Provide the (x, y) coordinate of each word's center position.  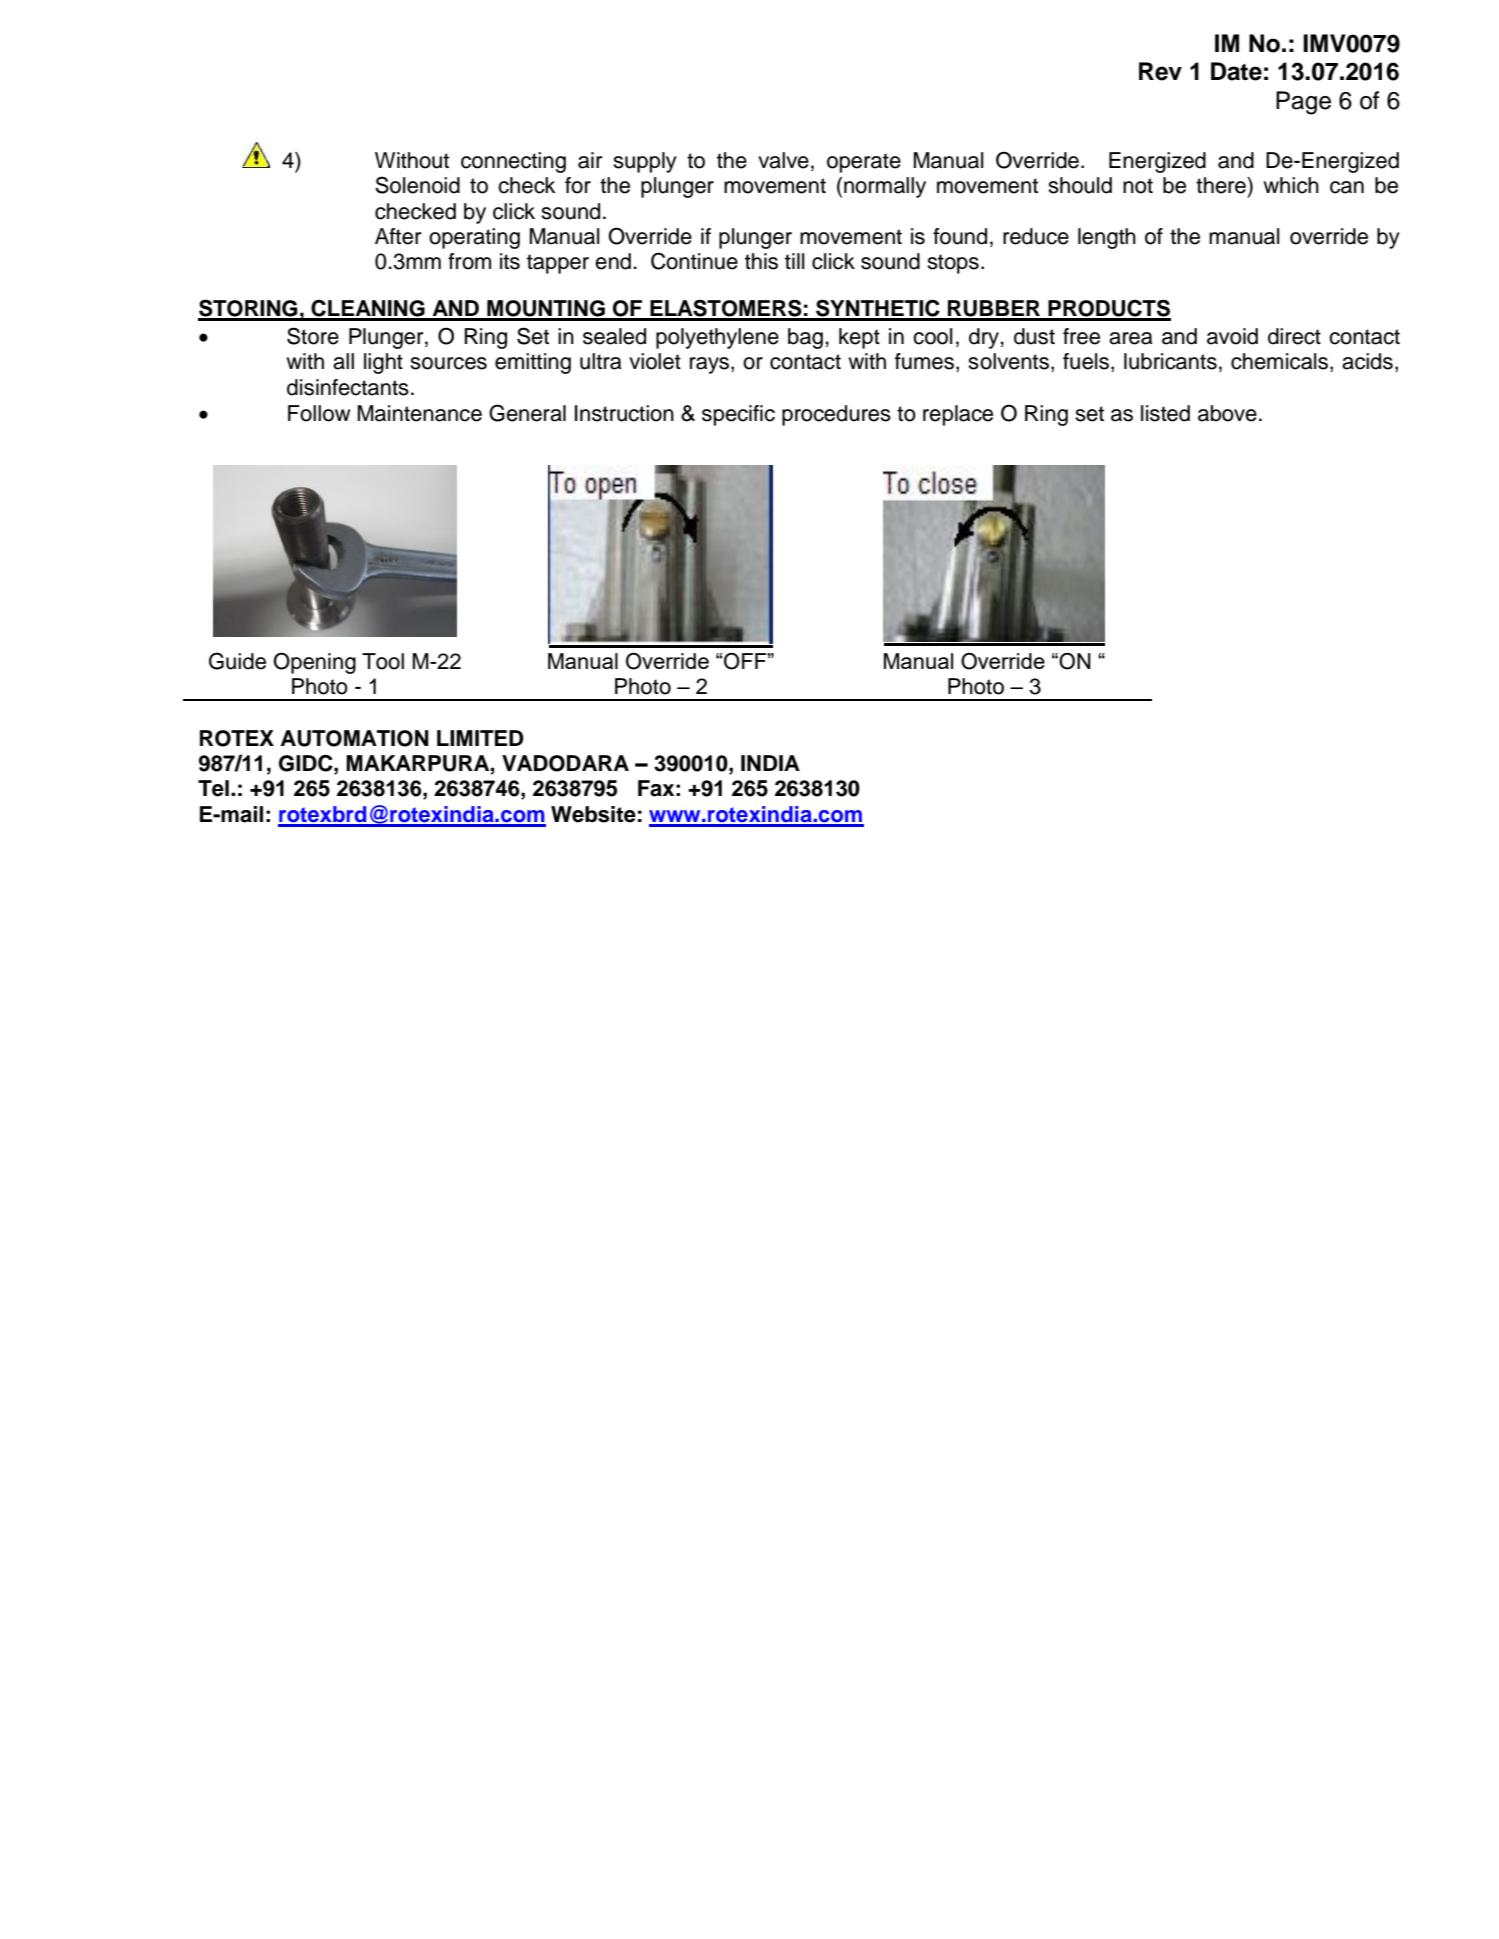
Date (1236, 71)
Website (593, 814)
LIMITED (480, 738)
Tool (383, 661)
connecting (513, 162)
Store (313, 336)
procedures (836, 415)
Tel (213, 788)
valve (783, 160)
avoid (1232, 336)
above (1227, 413)
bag (805, 338)
